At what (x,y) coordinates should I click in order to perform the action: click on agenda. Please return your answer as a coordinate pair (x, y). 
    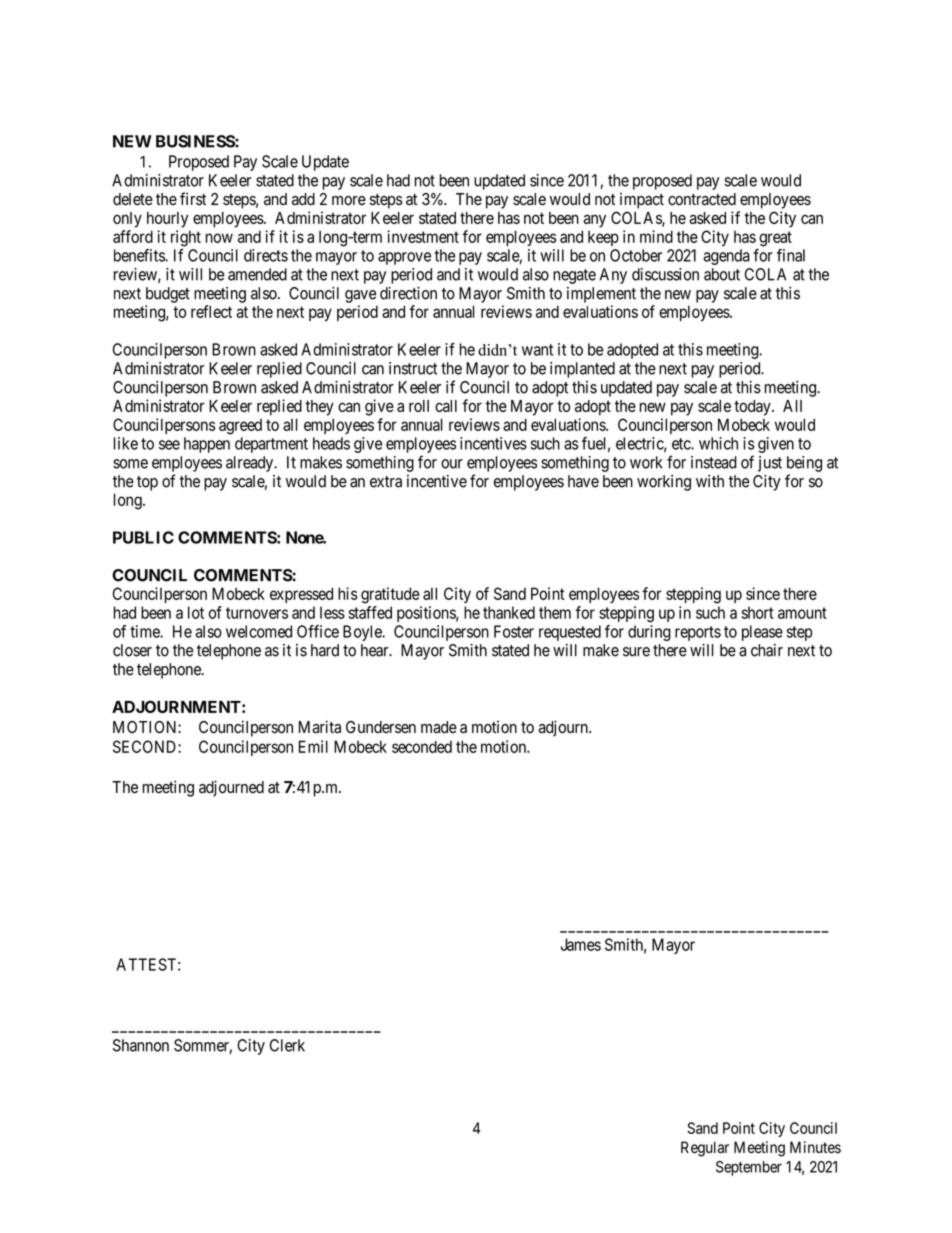
    Looking at the image, I should click on (726, 257).
